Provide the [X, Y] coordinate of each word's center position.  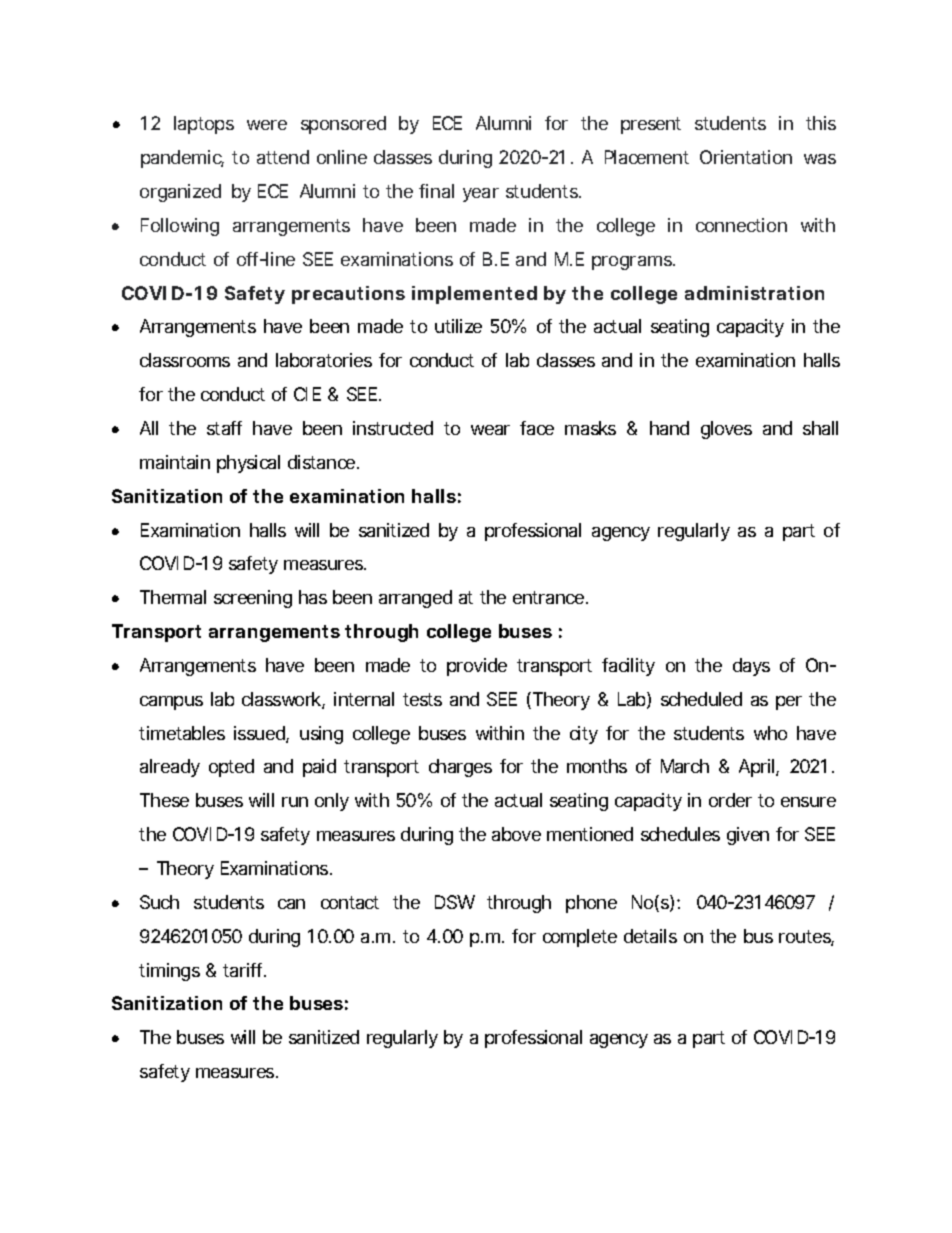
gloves [726, 430]
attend [283, 157]
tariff [244, 970]
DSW [455, 902]
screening [253, 599]
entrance [550, 597]
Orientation [746, 157]
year [481, 195]
